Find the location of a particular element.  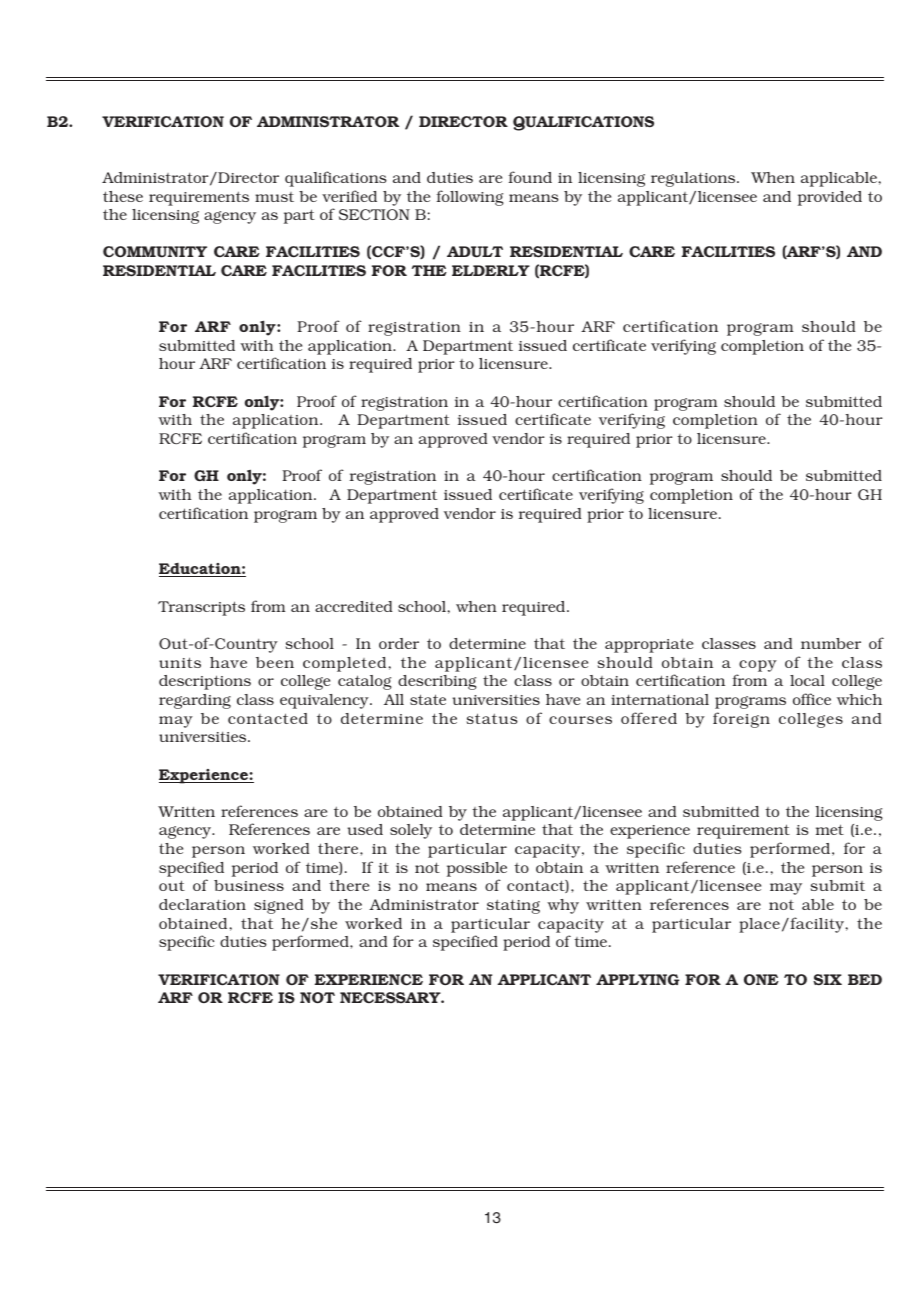

following is located at coordinates (470, 198).
